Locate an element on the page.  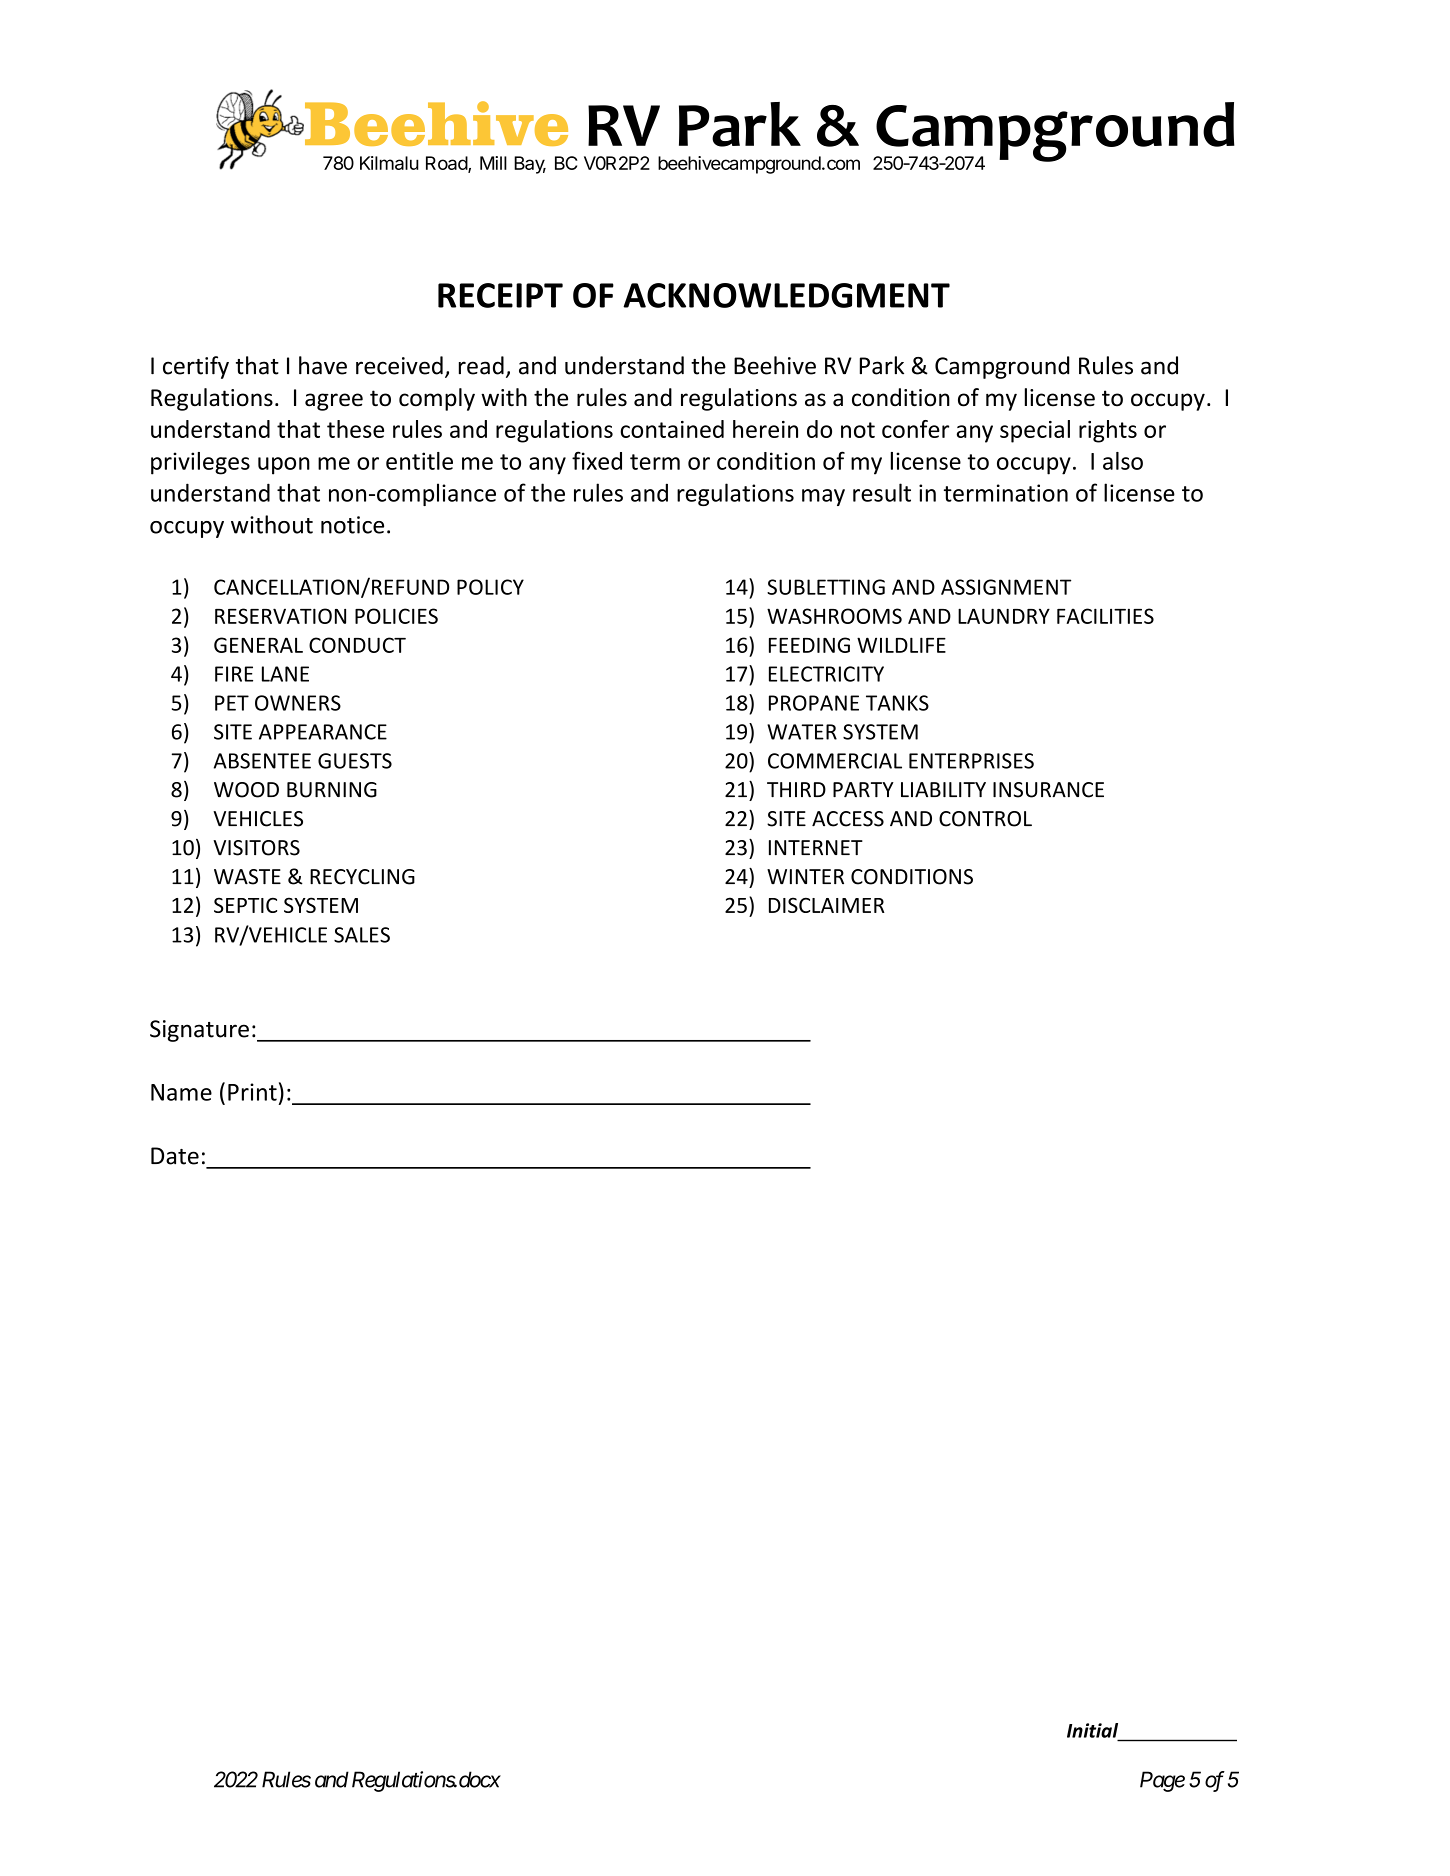
ENTERPRISES is located at coordinates (971, 761).
